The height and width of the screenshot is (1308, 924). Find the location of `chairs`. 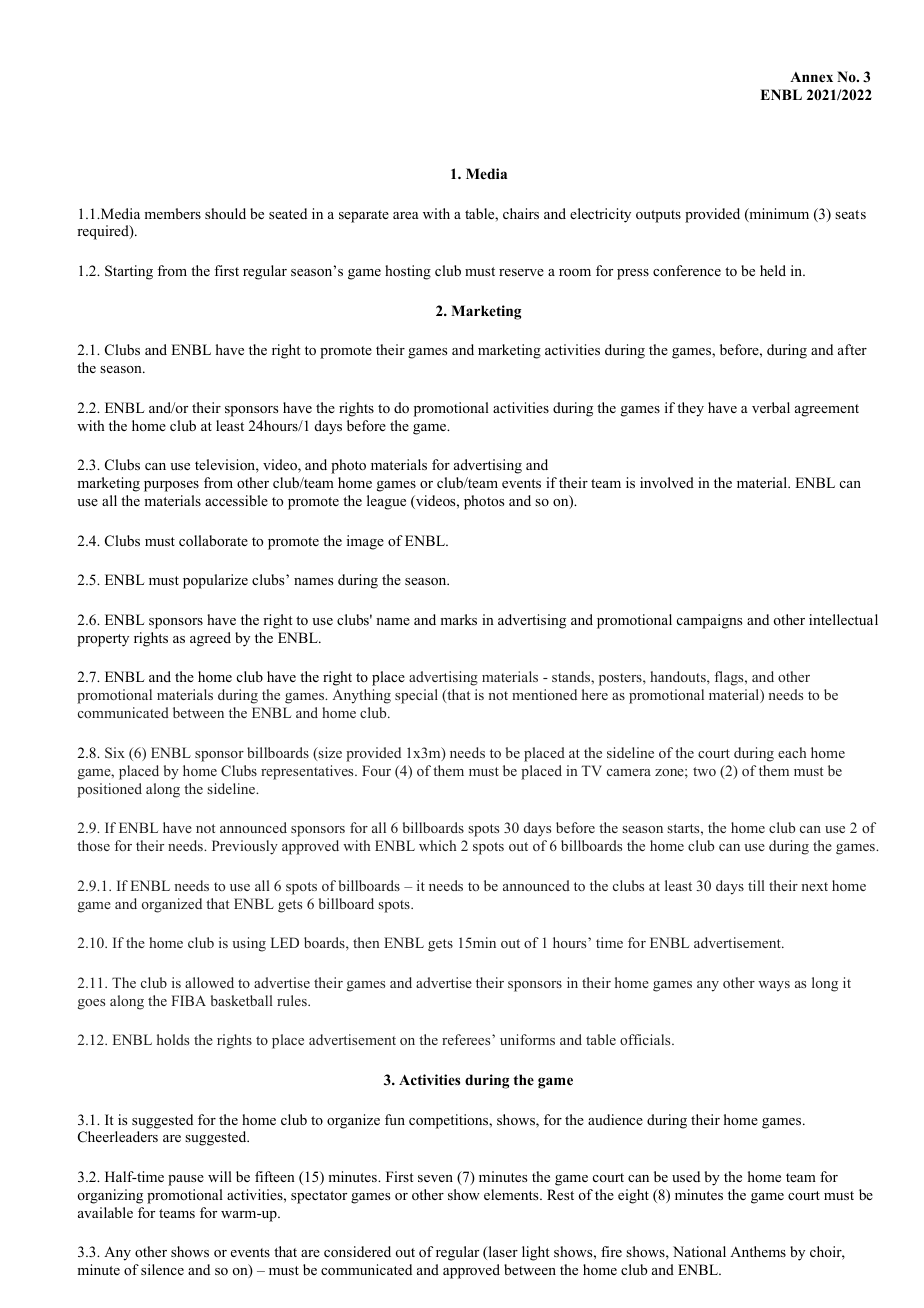

chairs is located at coordinates (521, 213).
